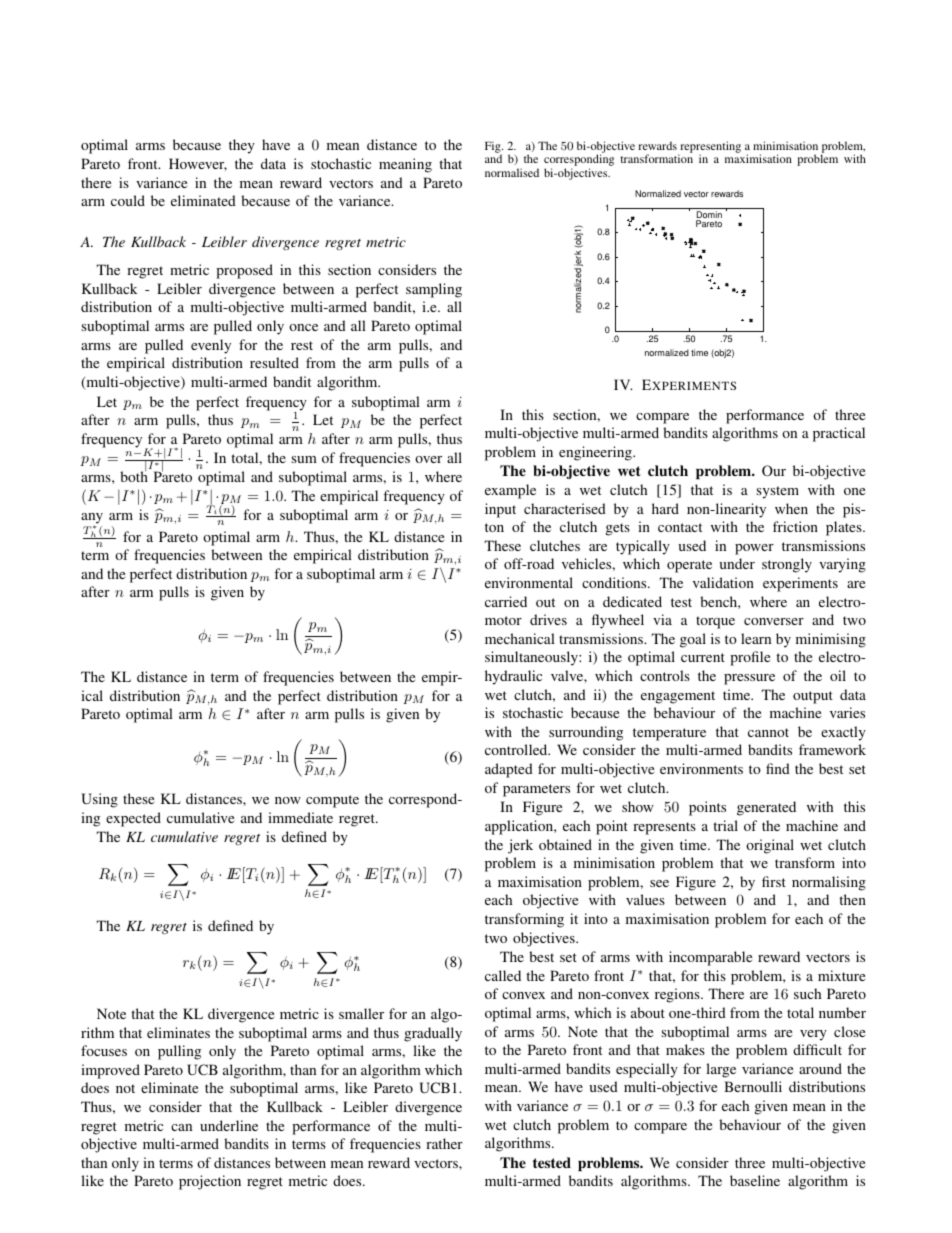  What do you see at coordinates (300, 817) in the screenshot?
I see `immediate` at bounding box center [300, 817].
